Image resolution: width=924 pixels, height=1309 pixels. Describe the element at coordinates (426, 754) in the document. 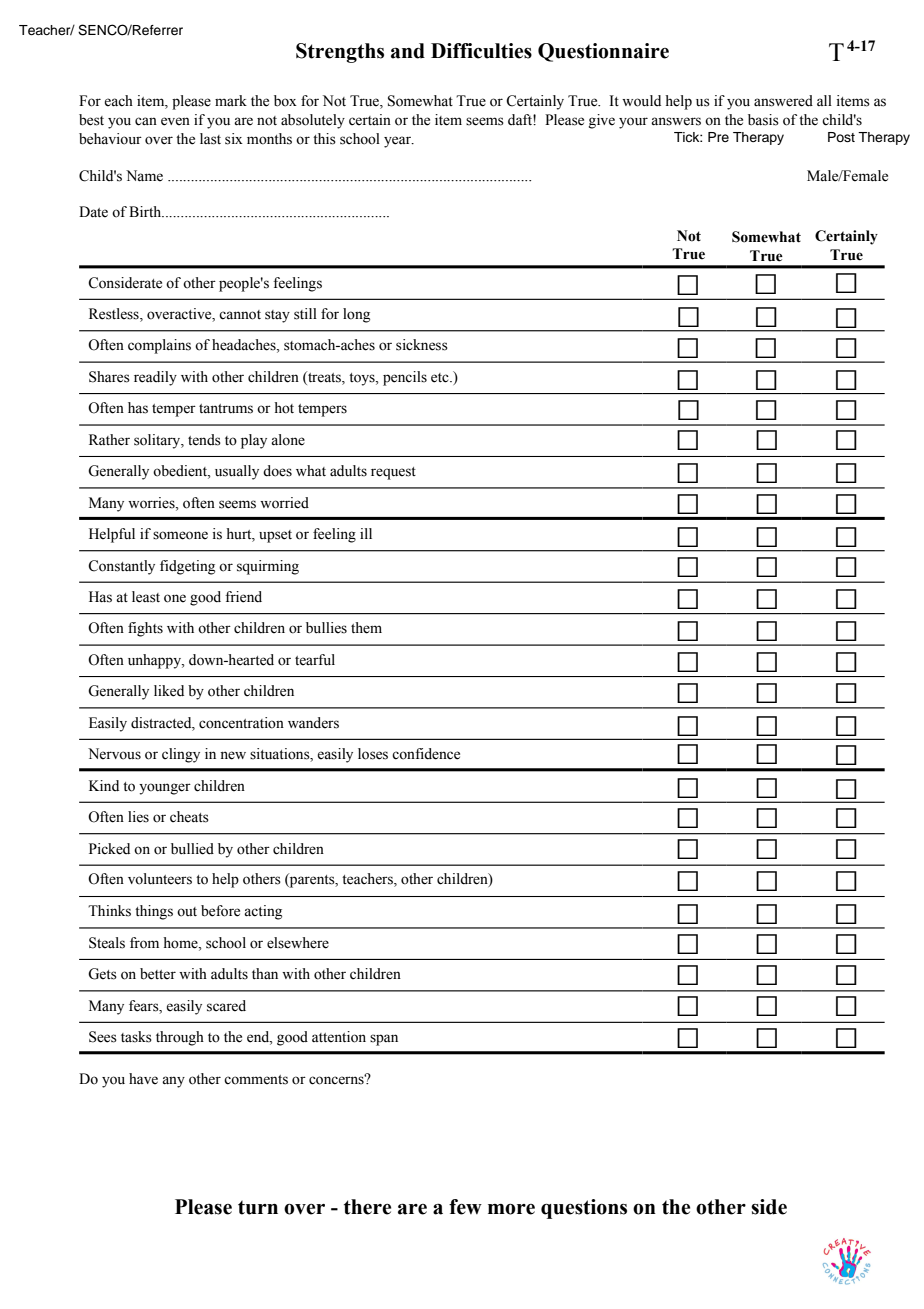

I see `confidence` at that location.
